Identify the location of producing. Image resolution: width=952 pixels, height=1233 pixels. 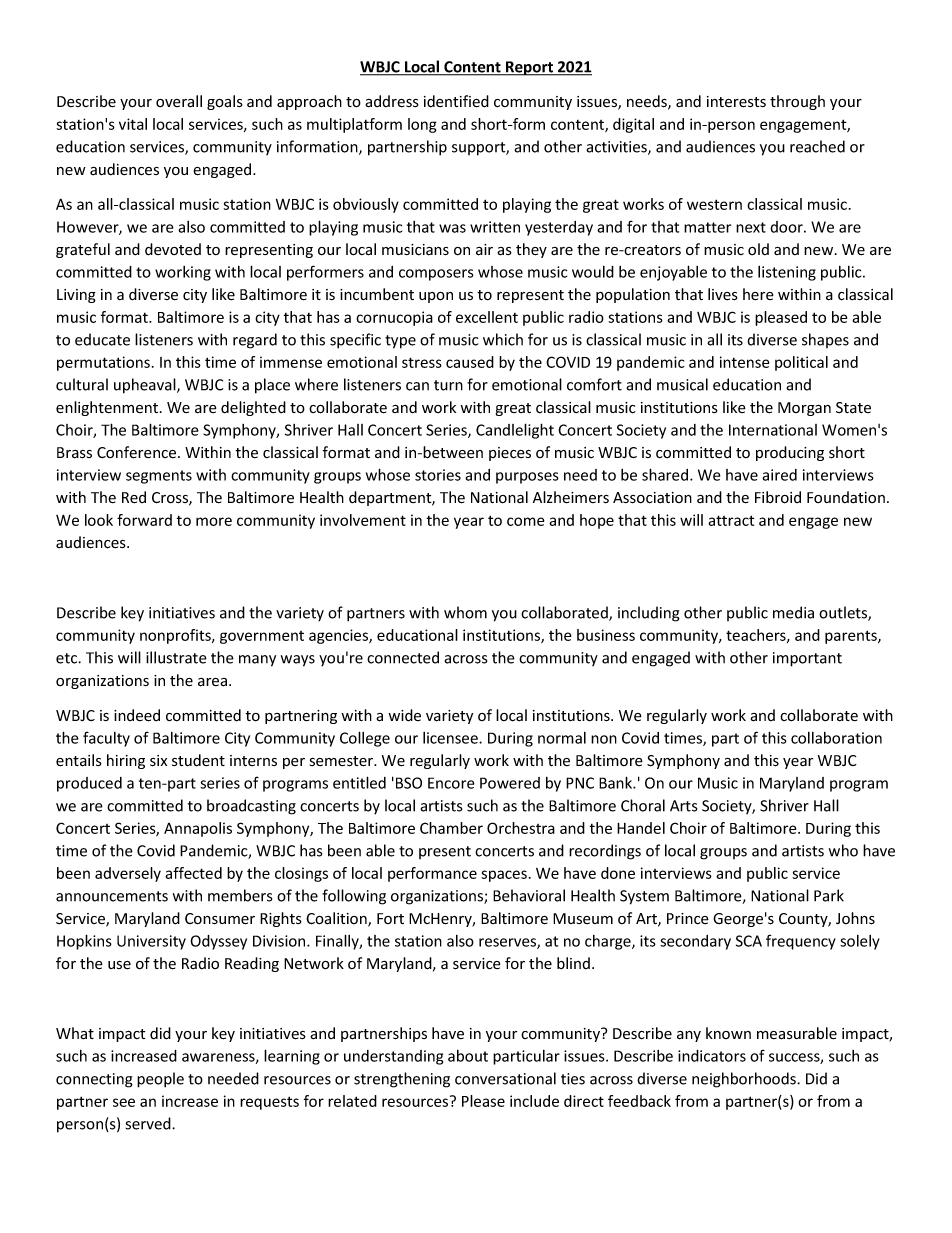
(790, 453).
